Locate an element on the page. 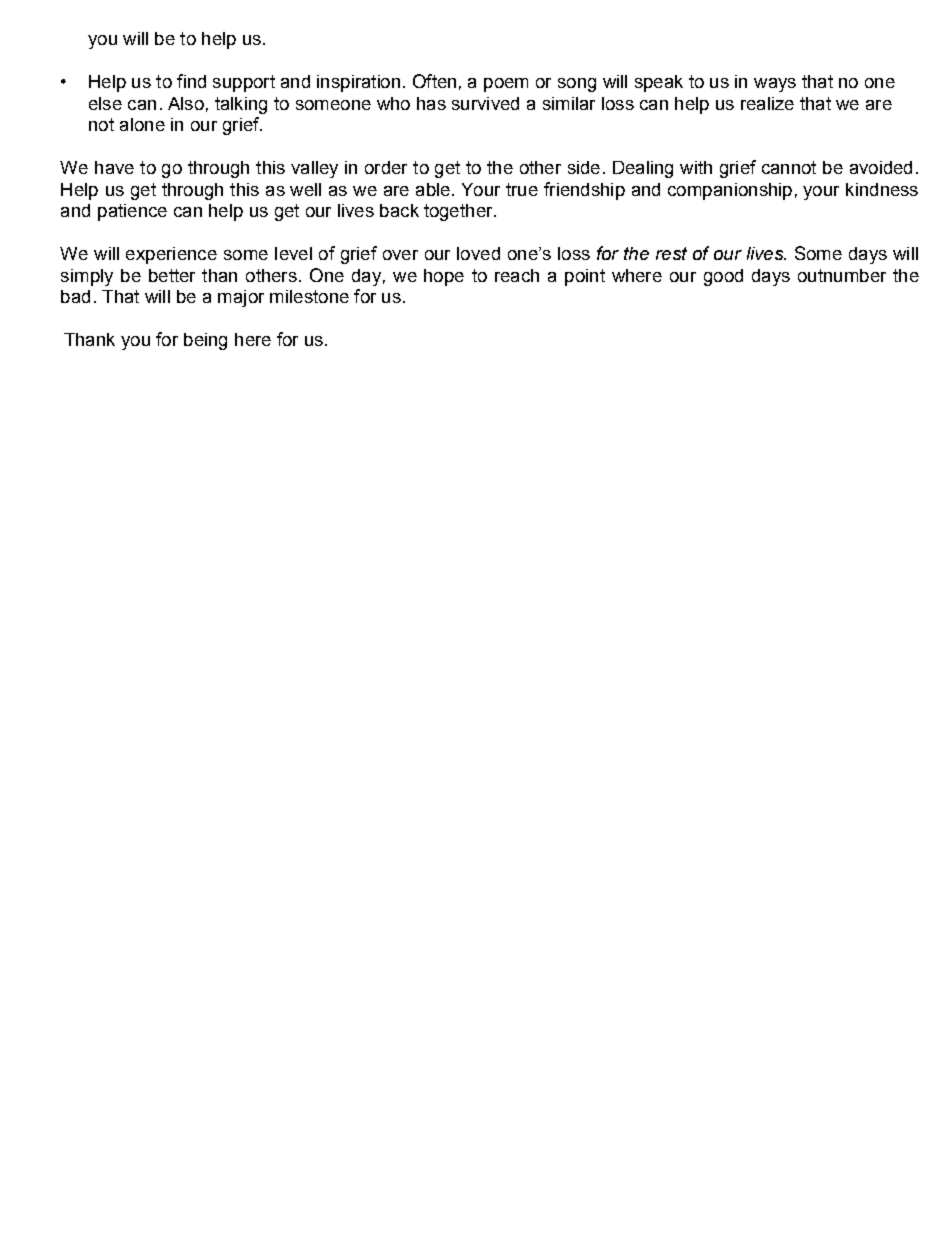 The height and width of the image is (1233, 952). ways is located at coordinates (775, 85).
